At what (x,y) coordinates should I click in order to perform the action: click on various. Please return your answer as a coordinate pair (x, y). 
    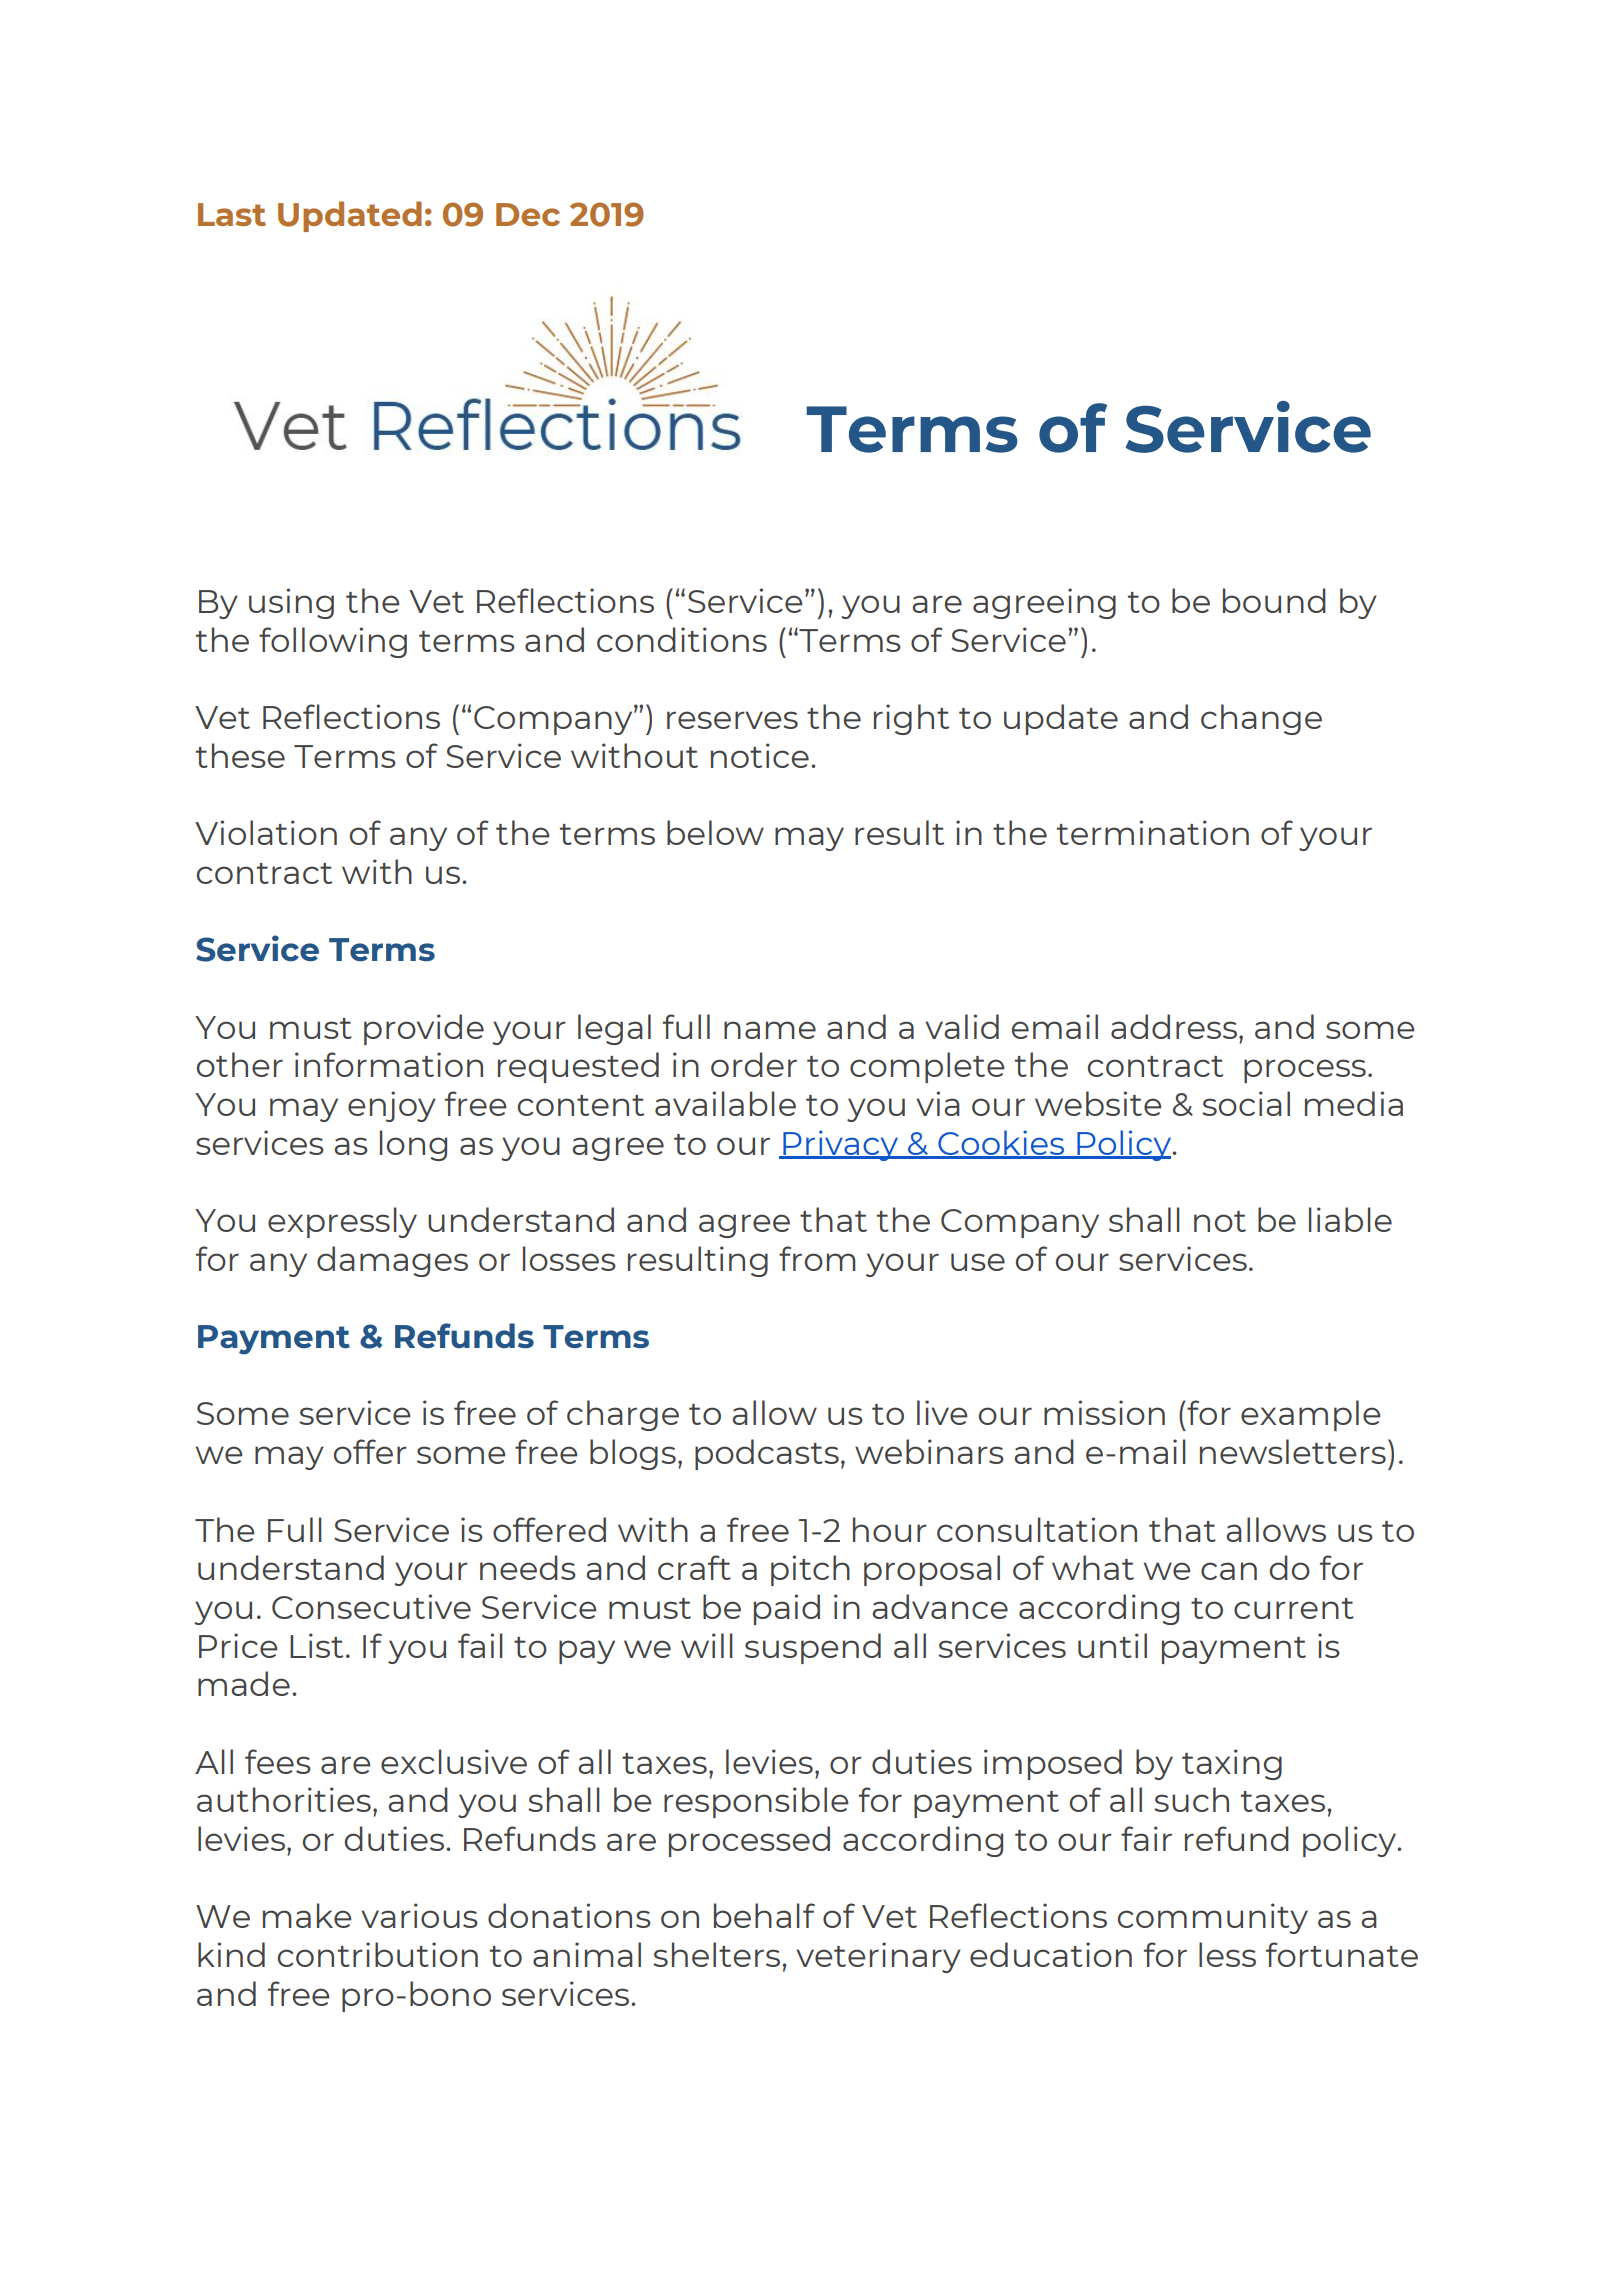
    Looking at the image, I should click on (419, 1915).
